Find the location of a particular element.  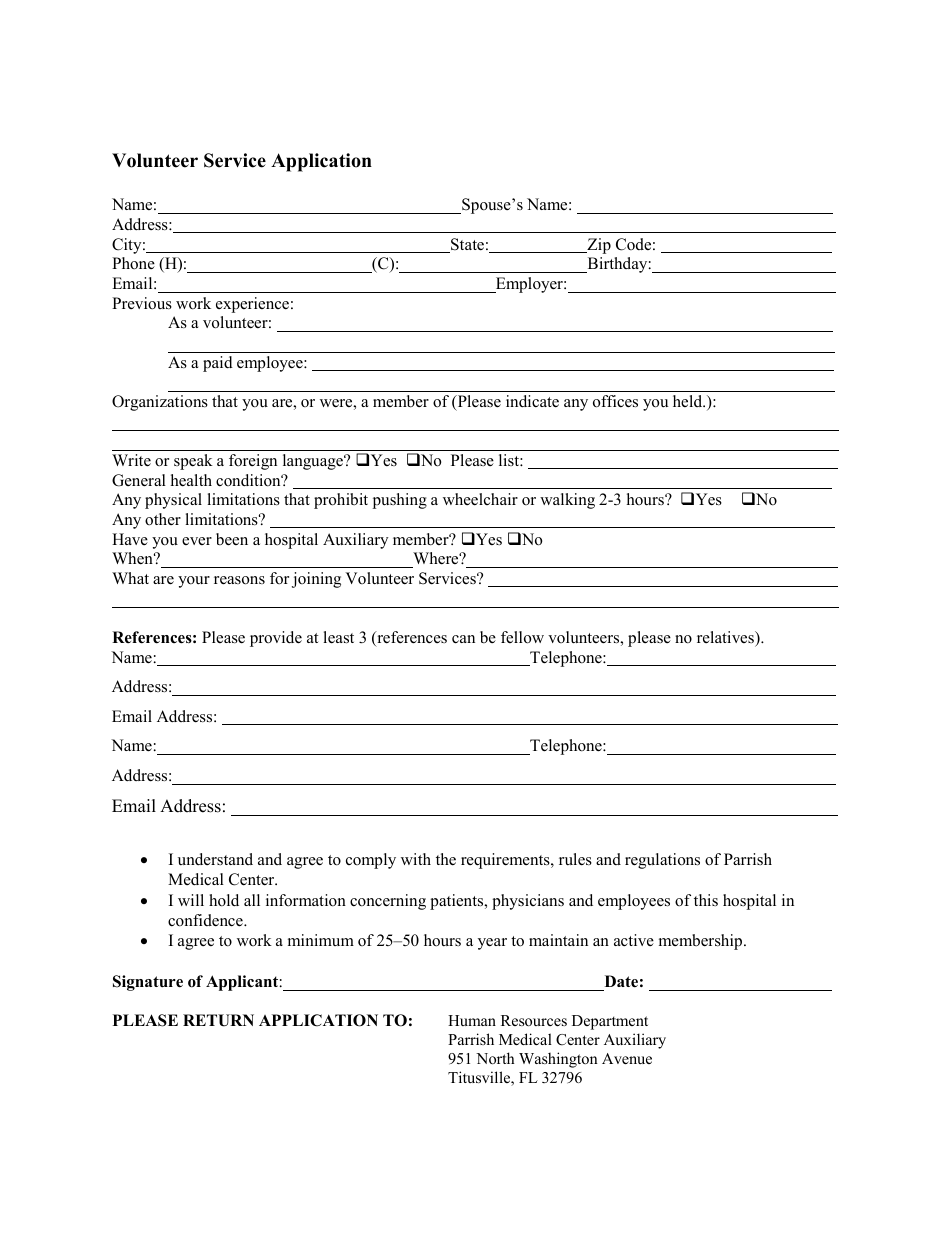

relatives is located at coordinates (726, 637).
